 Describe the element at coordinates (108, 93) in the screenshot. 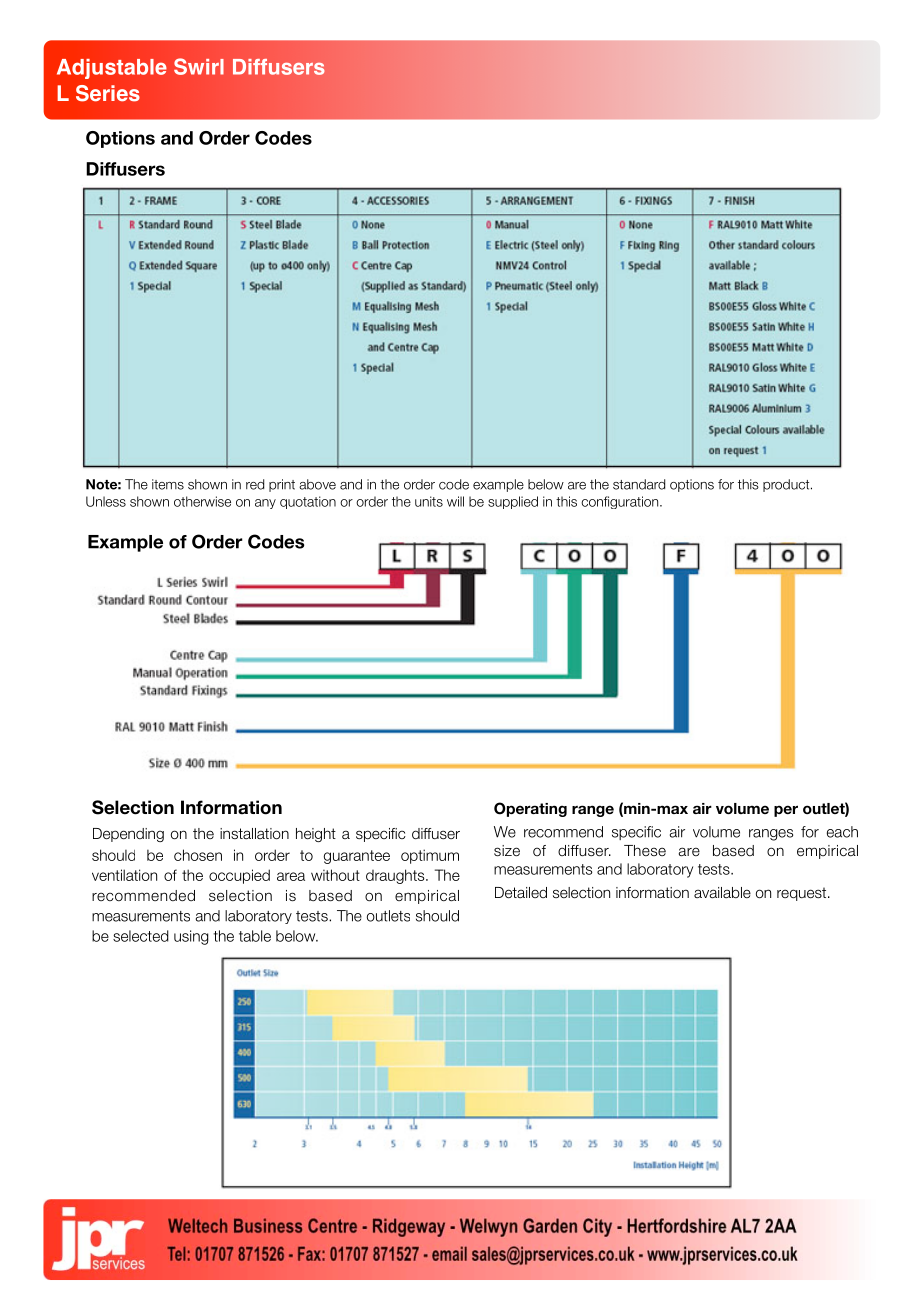

I see `Series` at that location.
